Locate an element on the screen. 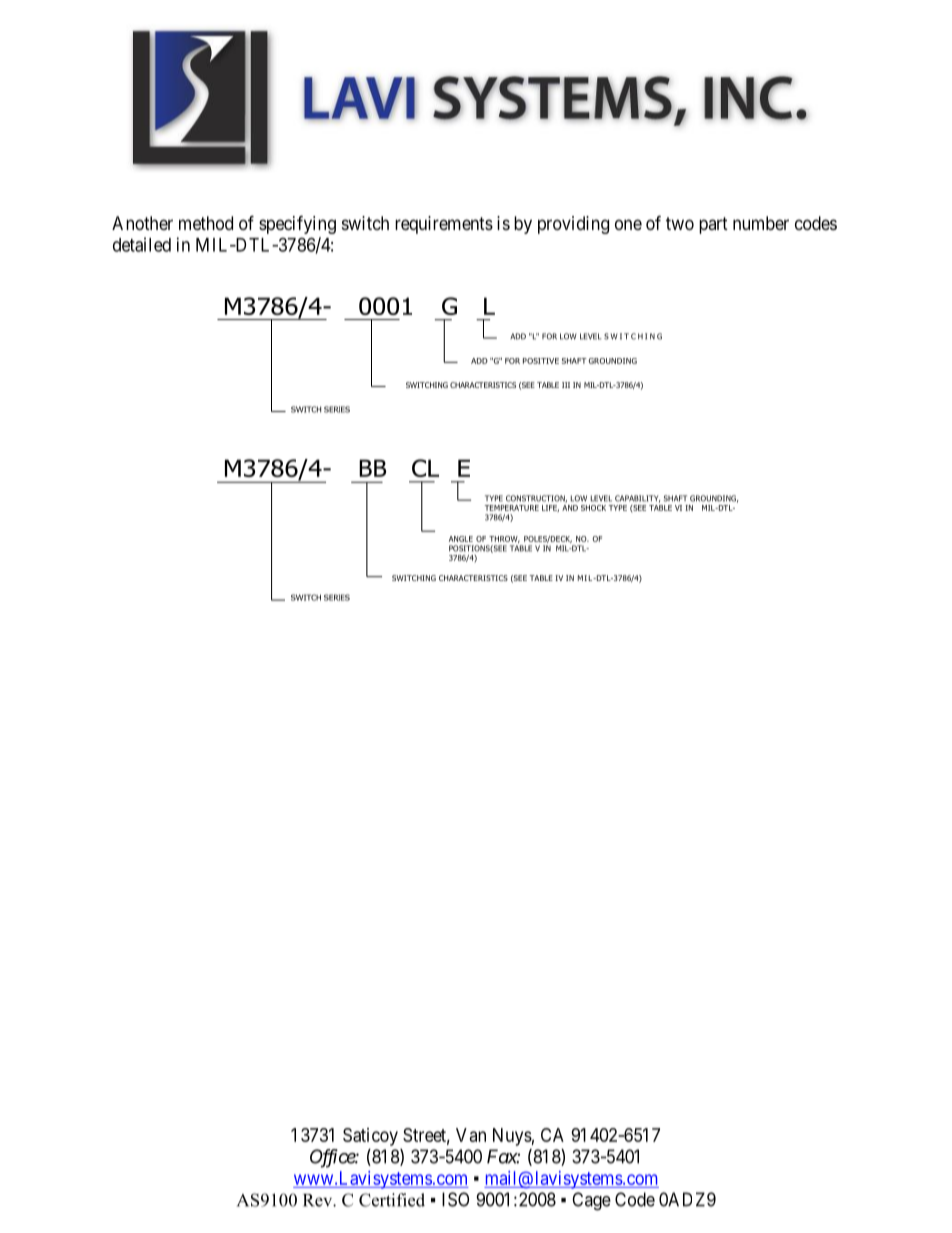 This screenshot has height=1233, width=952. CAPABILITY is located at coordinates (638, 499).
